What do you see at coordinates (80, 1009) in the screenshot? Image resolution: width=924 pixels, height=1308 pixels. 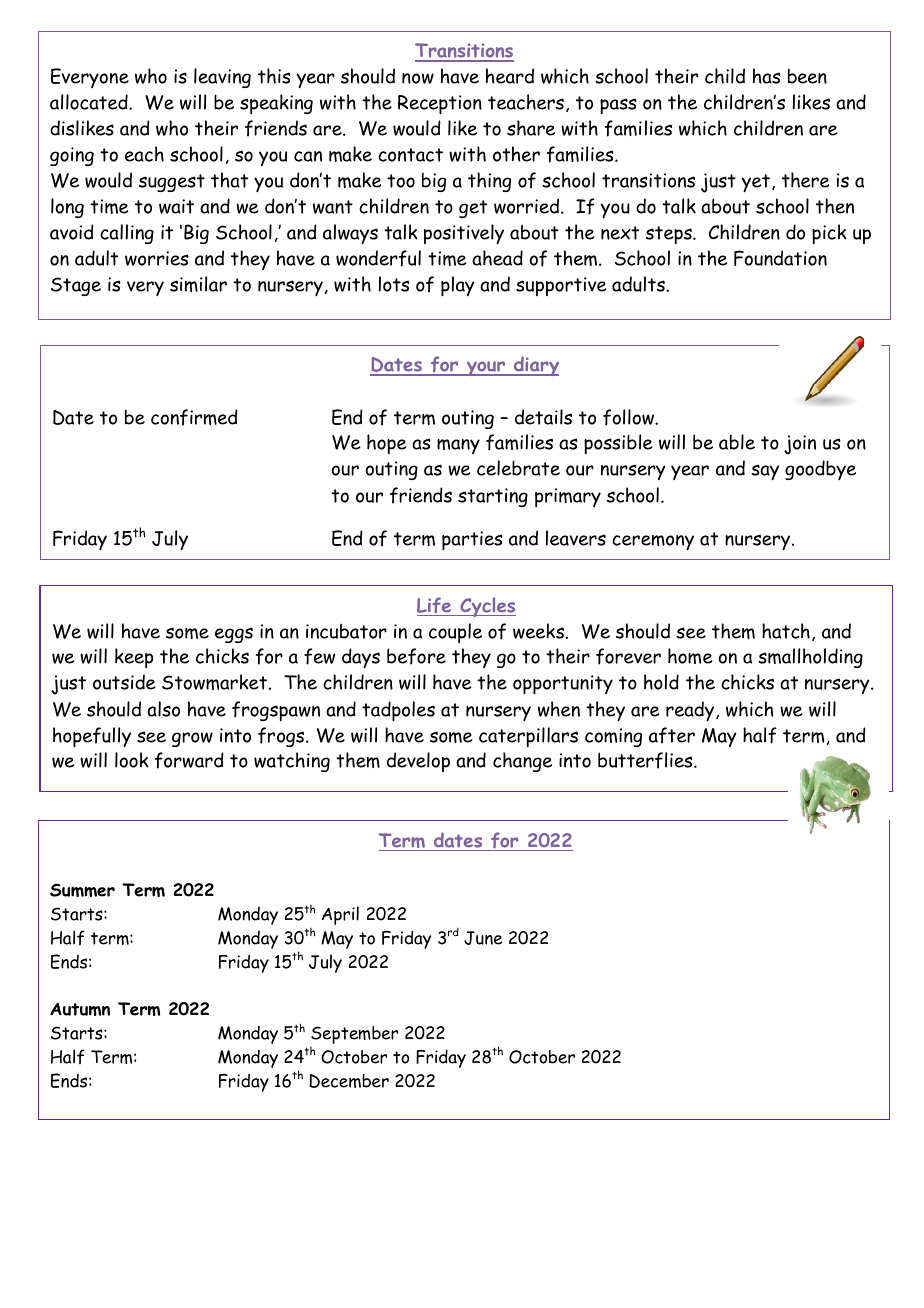 I see `Autumn` at bounding box center [80, 1009].
